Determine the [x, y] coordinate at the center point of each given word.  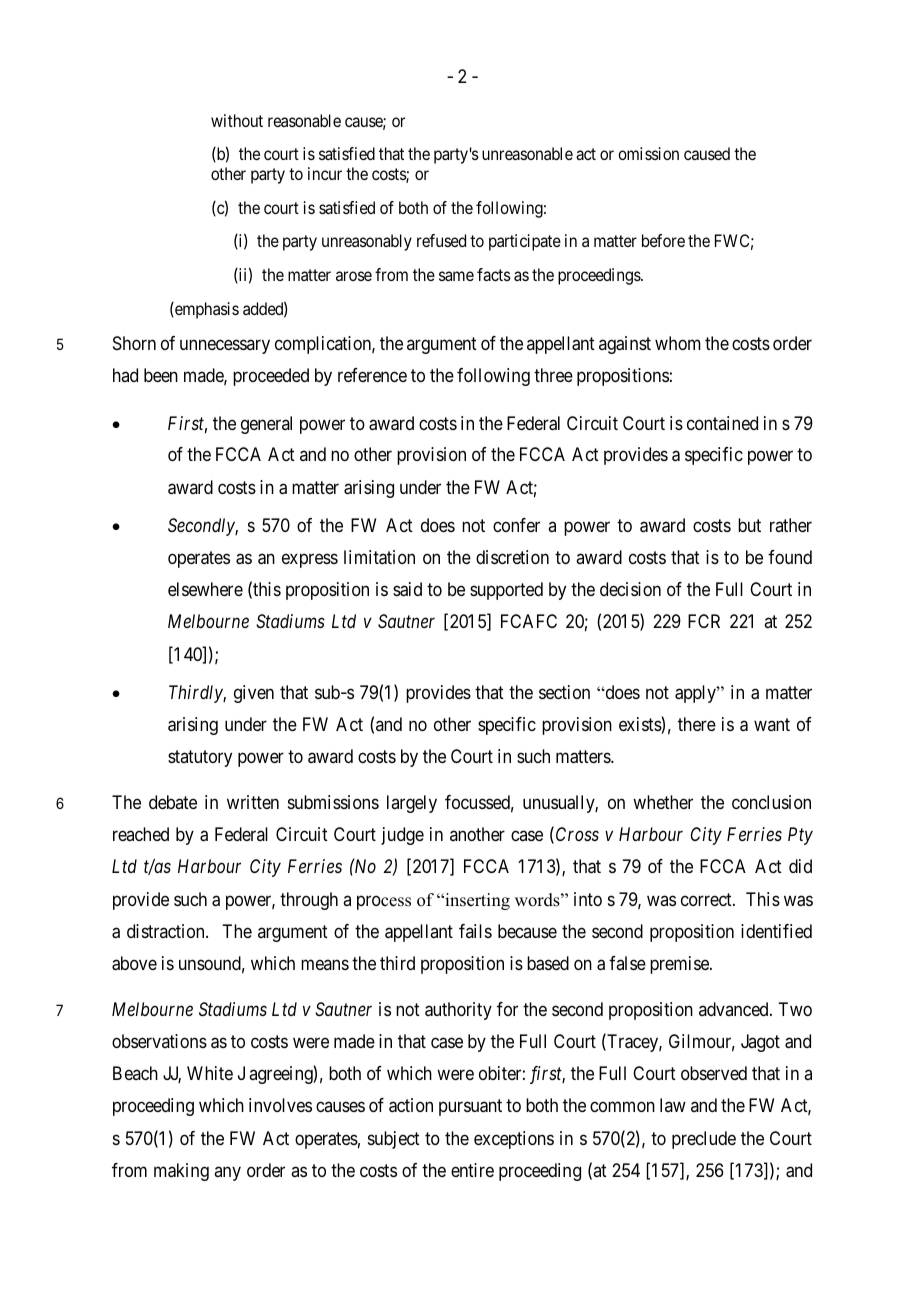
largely [412, 804]
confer [516, 525]
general [266, 425]
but [749, 525]
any [227, 1173]
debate [173, 802]
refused [441, 240]
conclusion [771, 802]
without [237, 120]
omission [648, 153]
